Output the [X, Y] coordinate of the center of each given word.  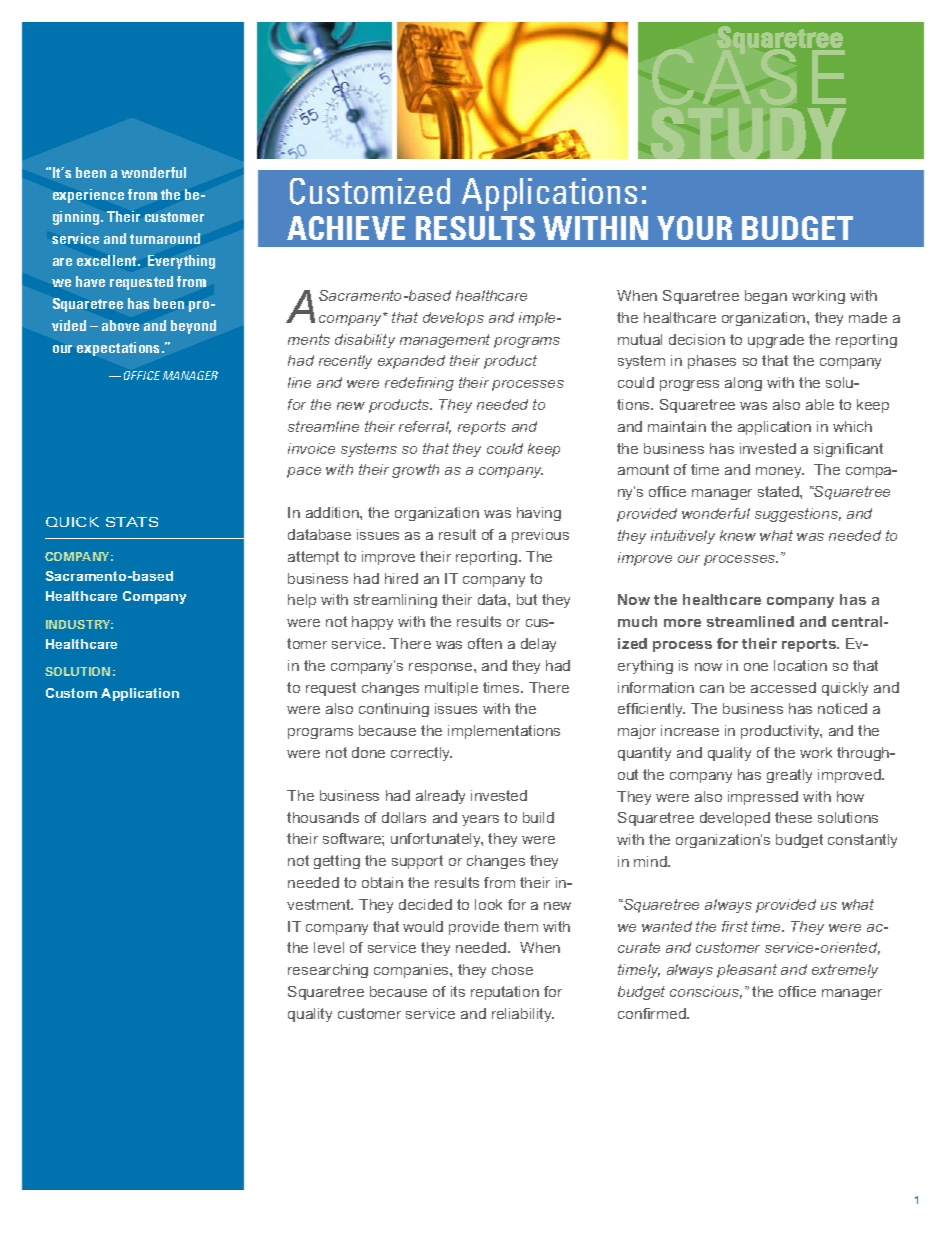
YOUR [694, 228]
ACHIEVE [346, 228]
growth [415, 471]
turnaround [165, 238]
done [368, 752]
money [780, 472]
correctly [421, 754]
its [458, 991]
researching [328, 971]
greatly [789, 776]
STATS [132, 522]
